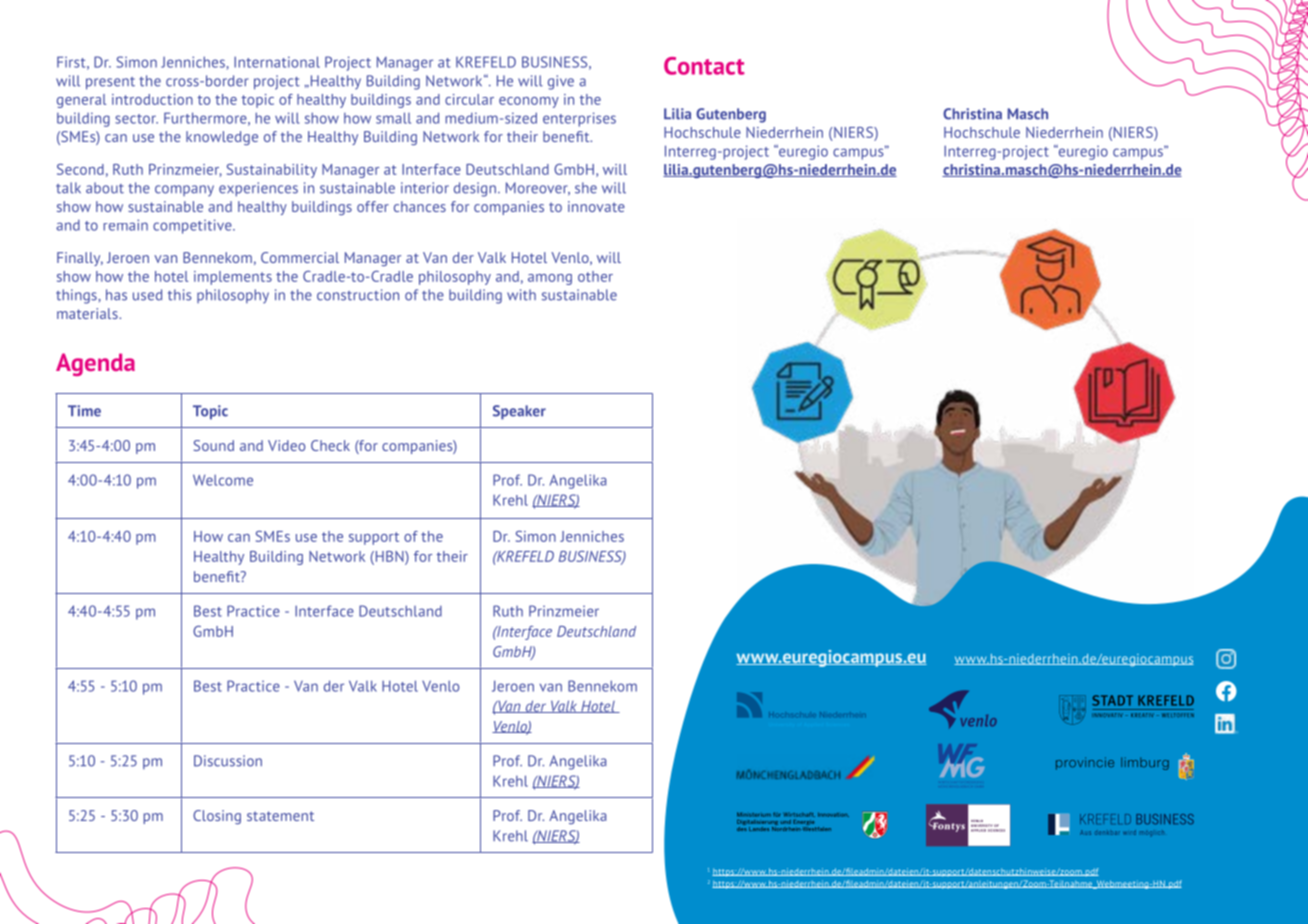 The image size is (1308, 924). I want to click on Check, so click(330, 445).
